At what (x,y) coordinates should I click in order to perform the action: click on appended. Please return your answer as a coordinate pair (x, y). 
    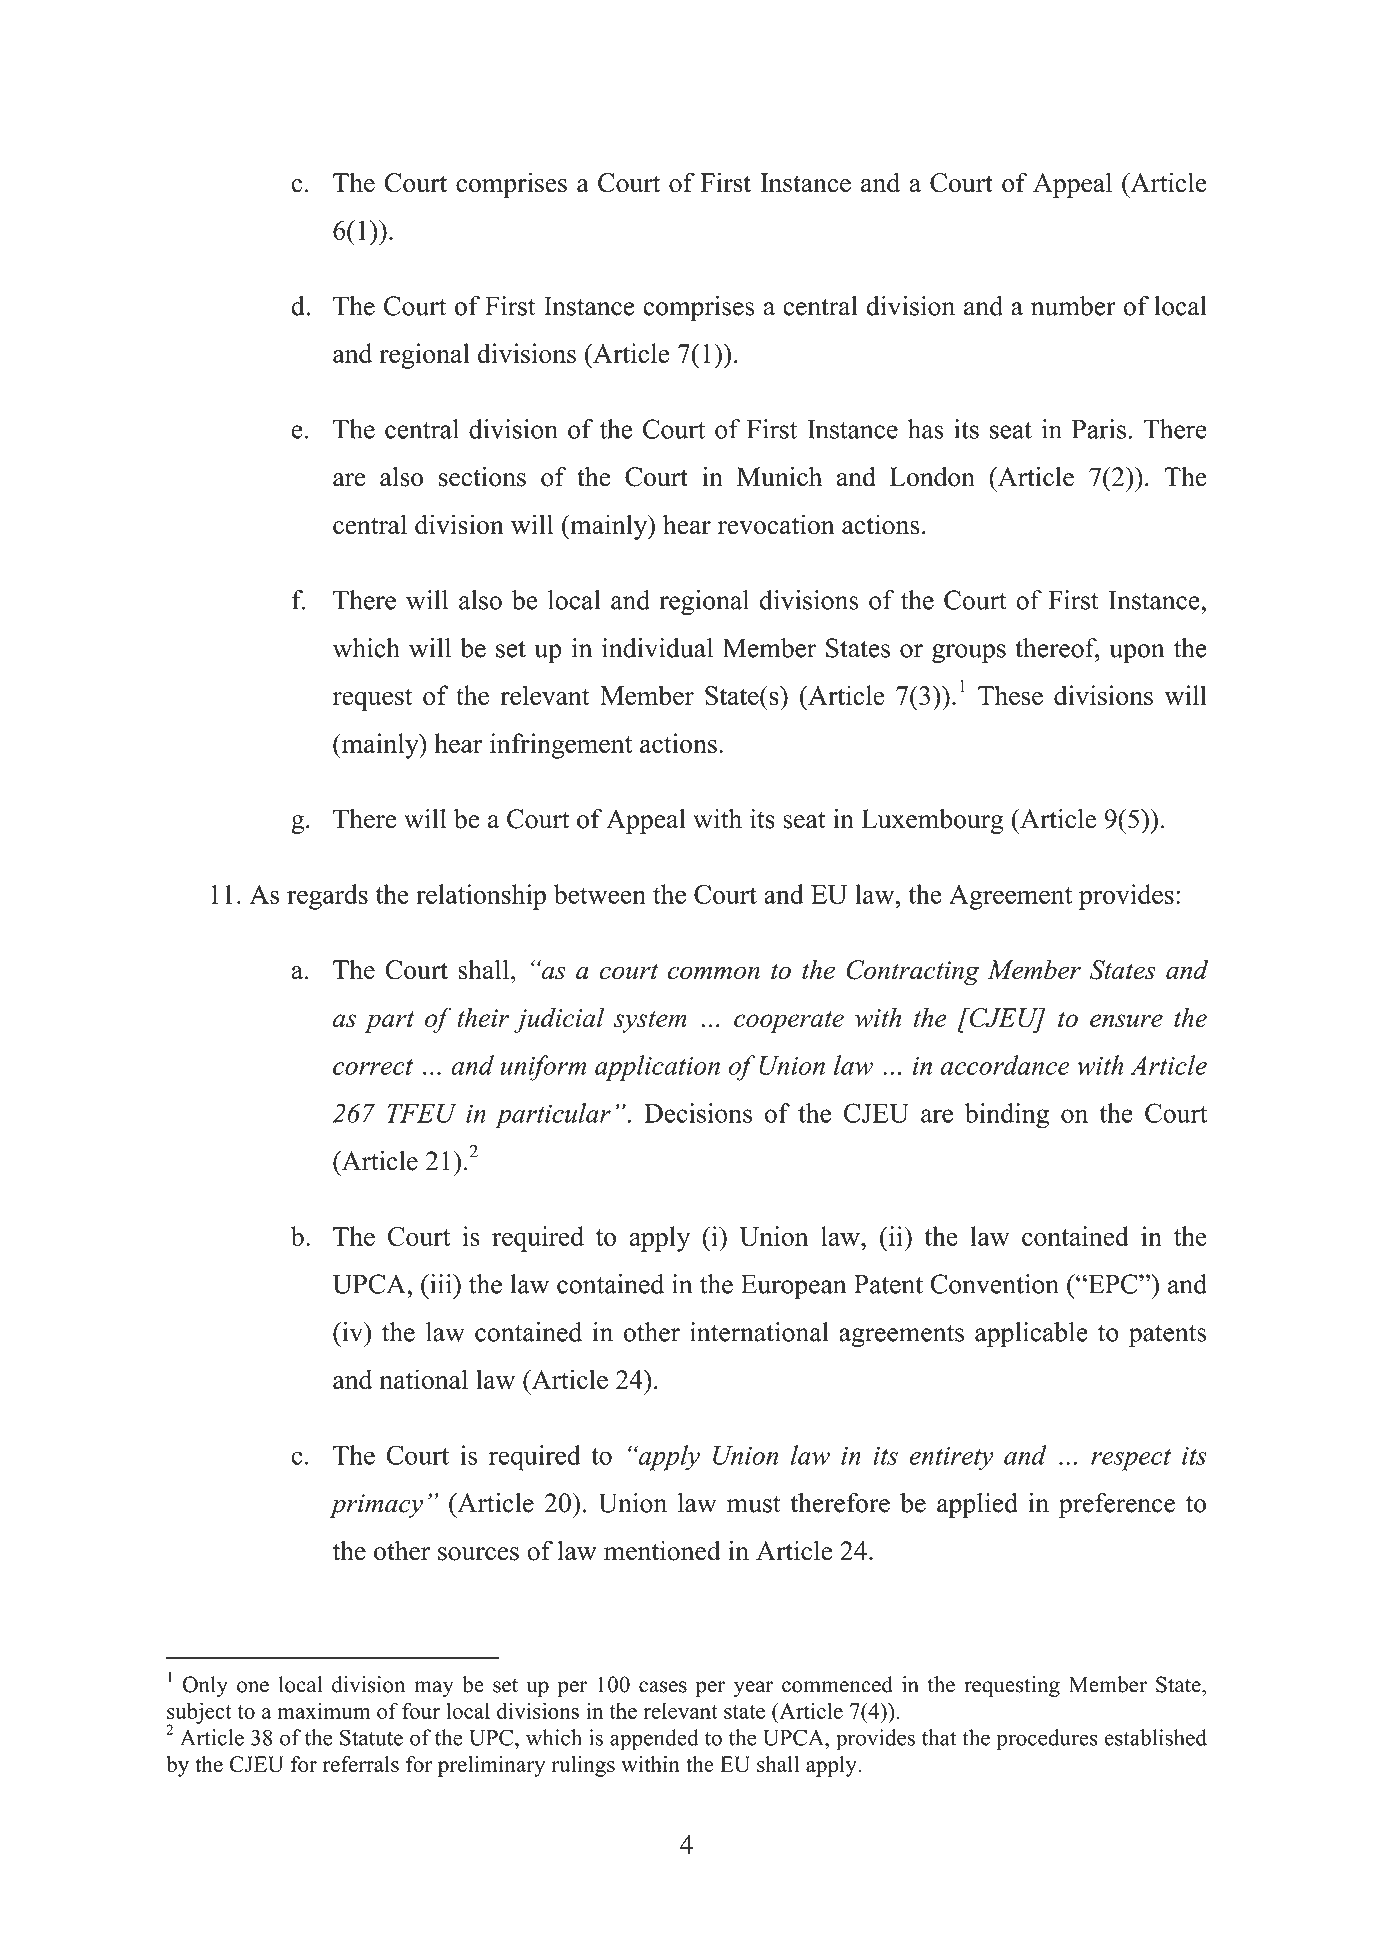
    Looking at the image, I should click on (654, 1740).
